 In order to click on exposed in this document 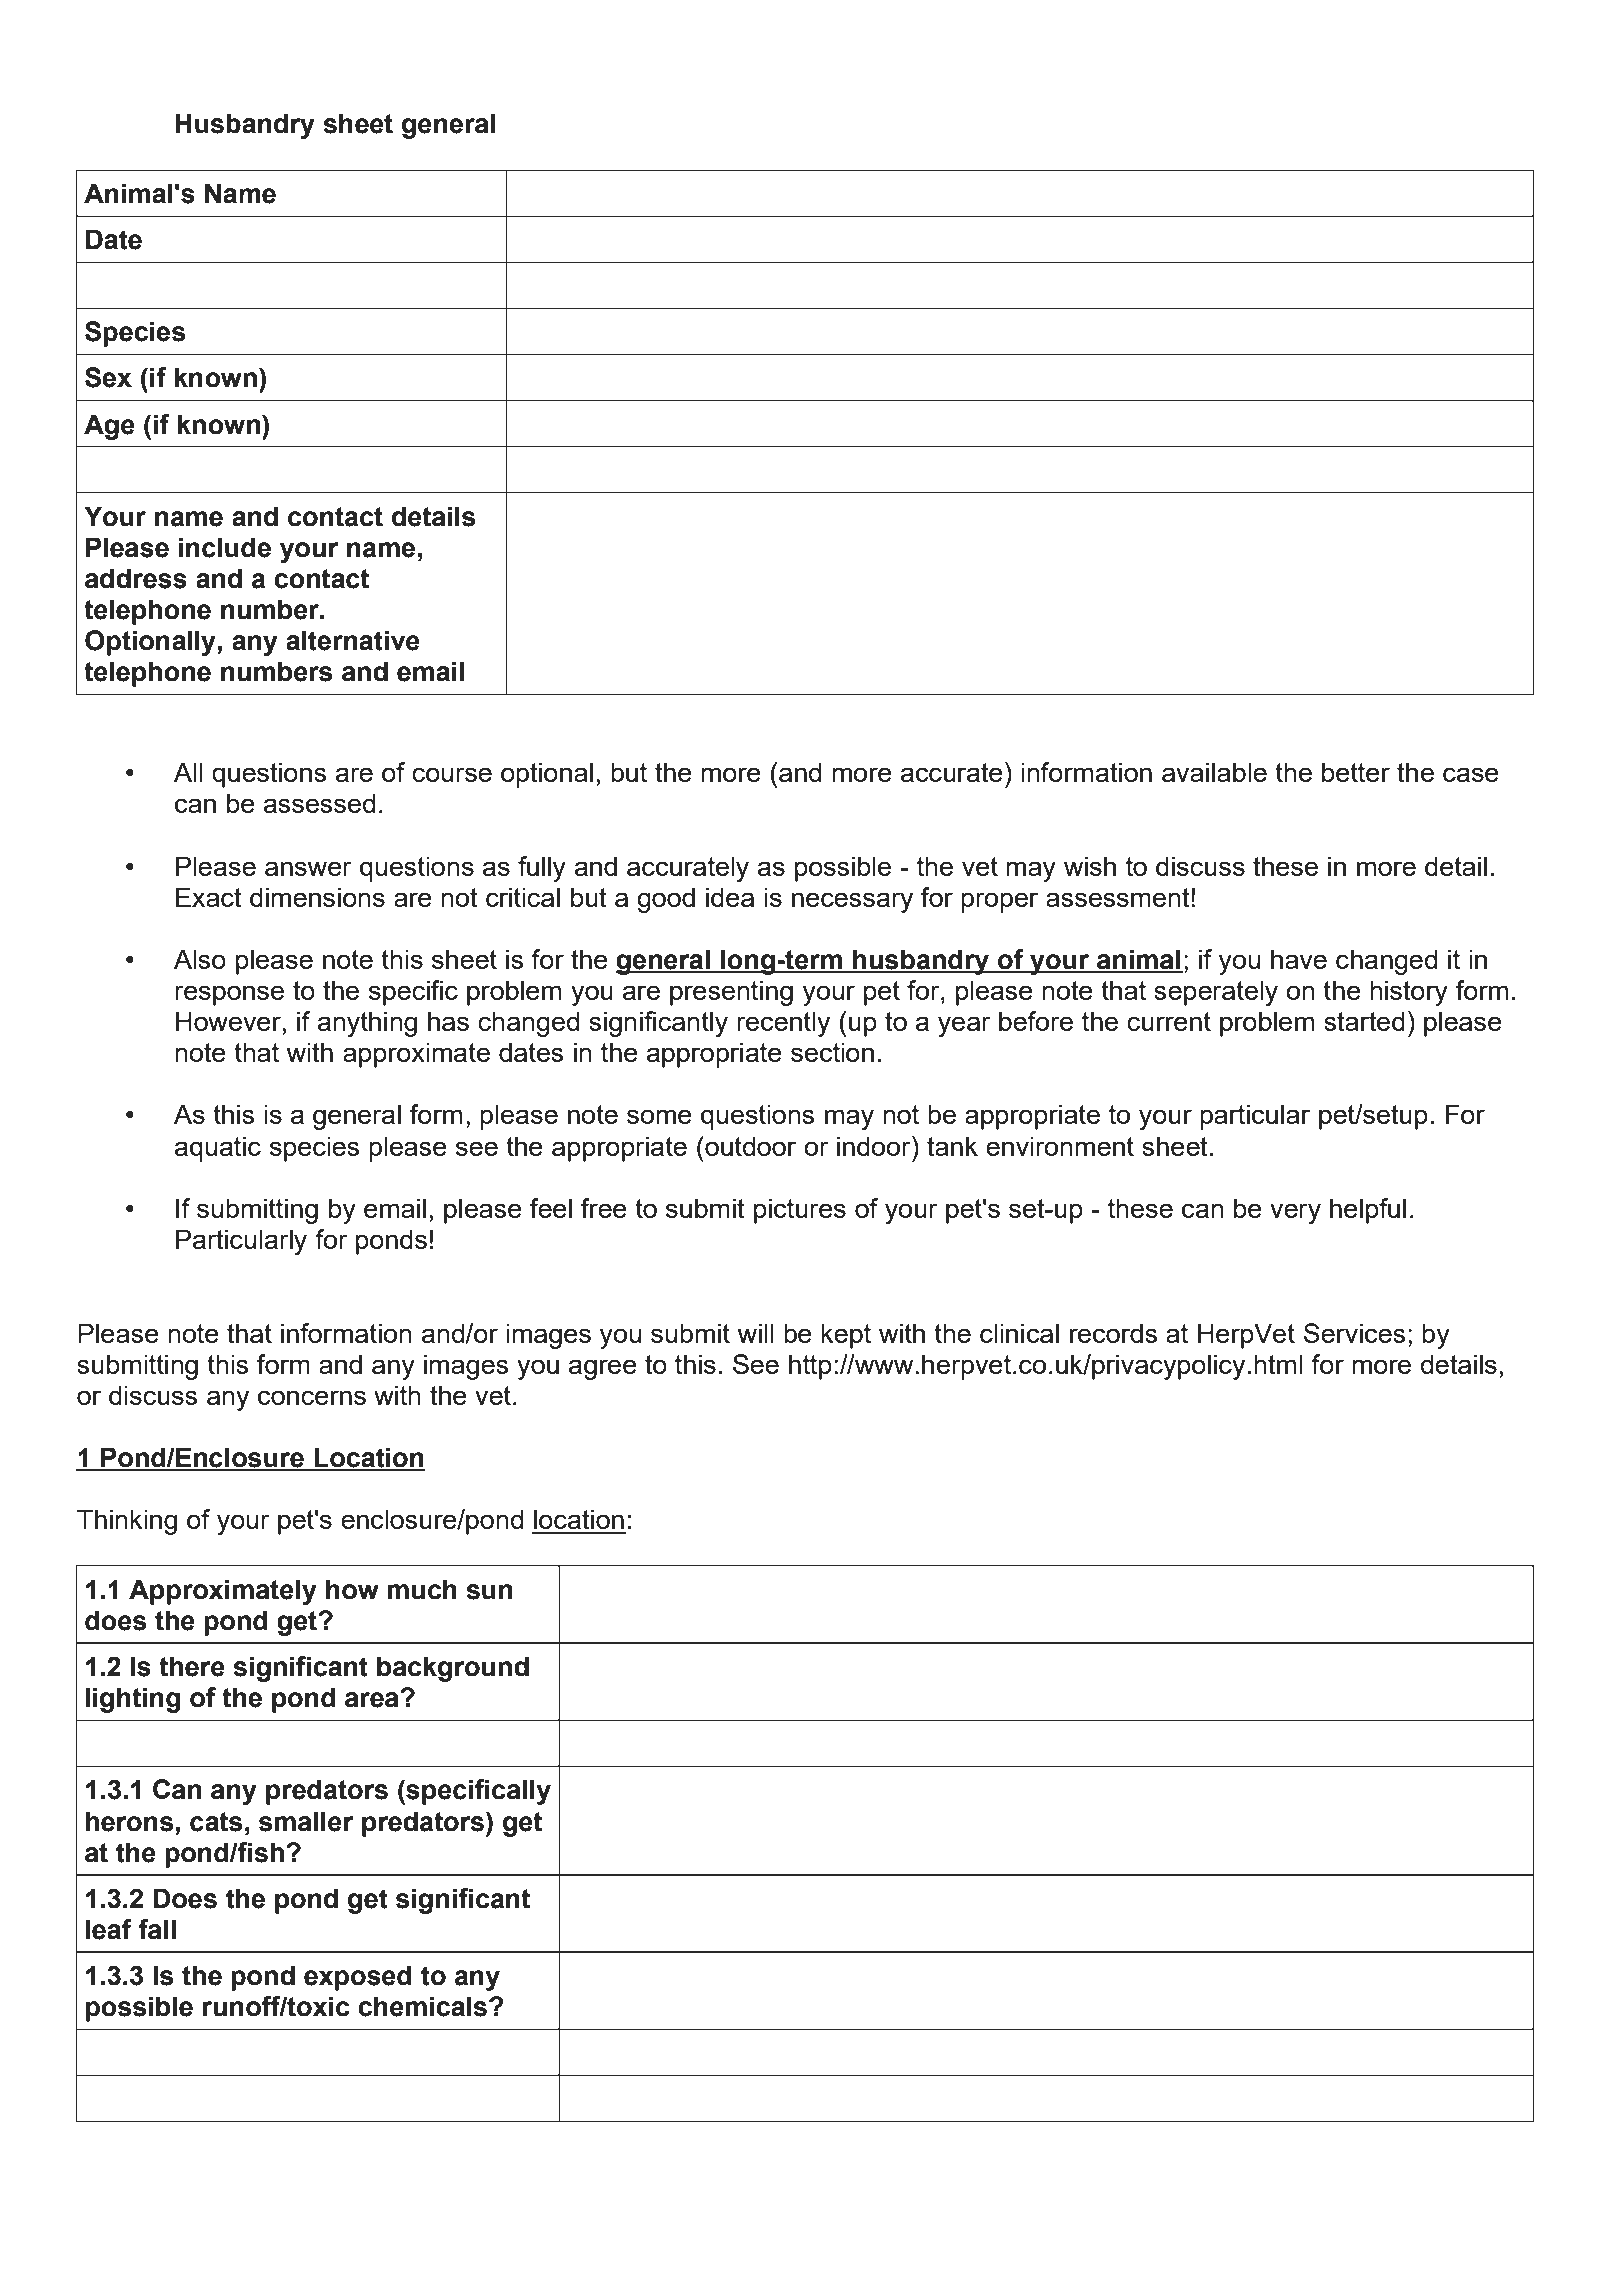, I will do `click(358, 1978)`.
